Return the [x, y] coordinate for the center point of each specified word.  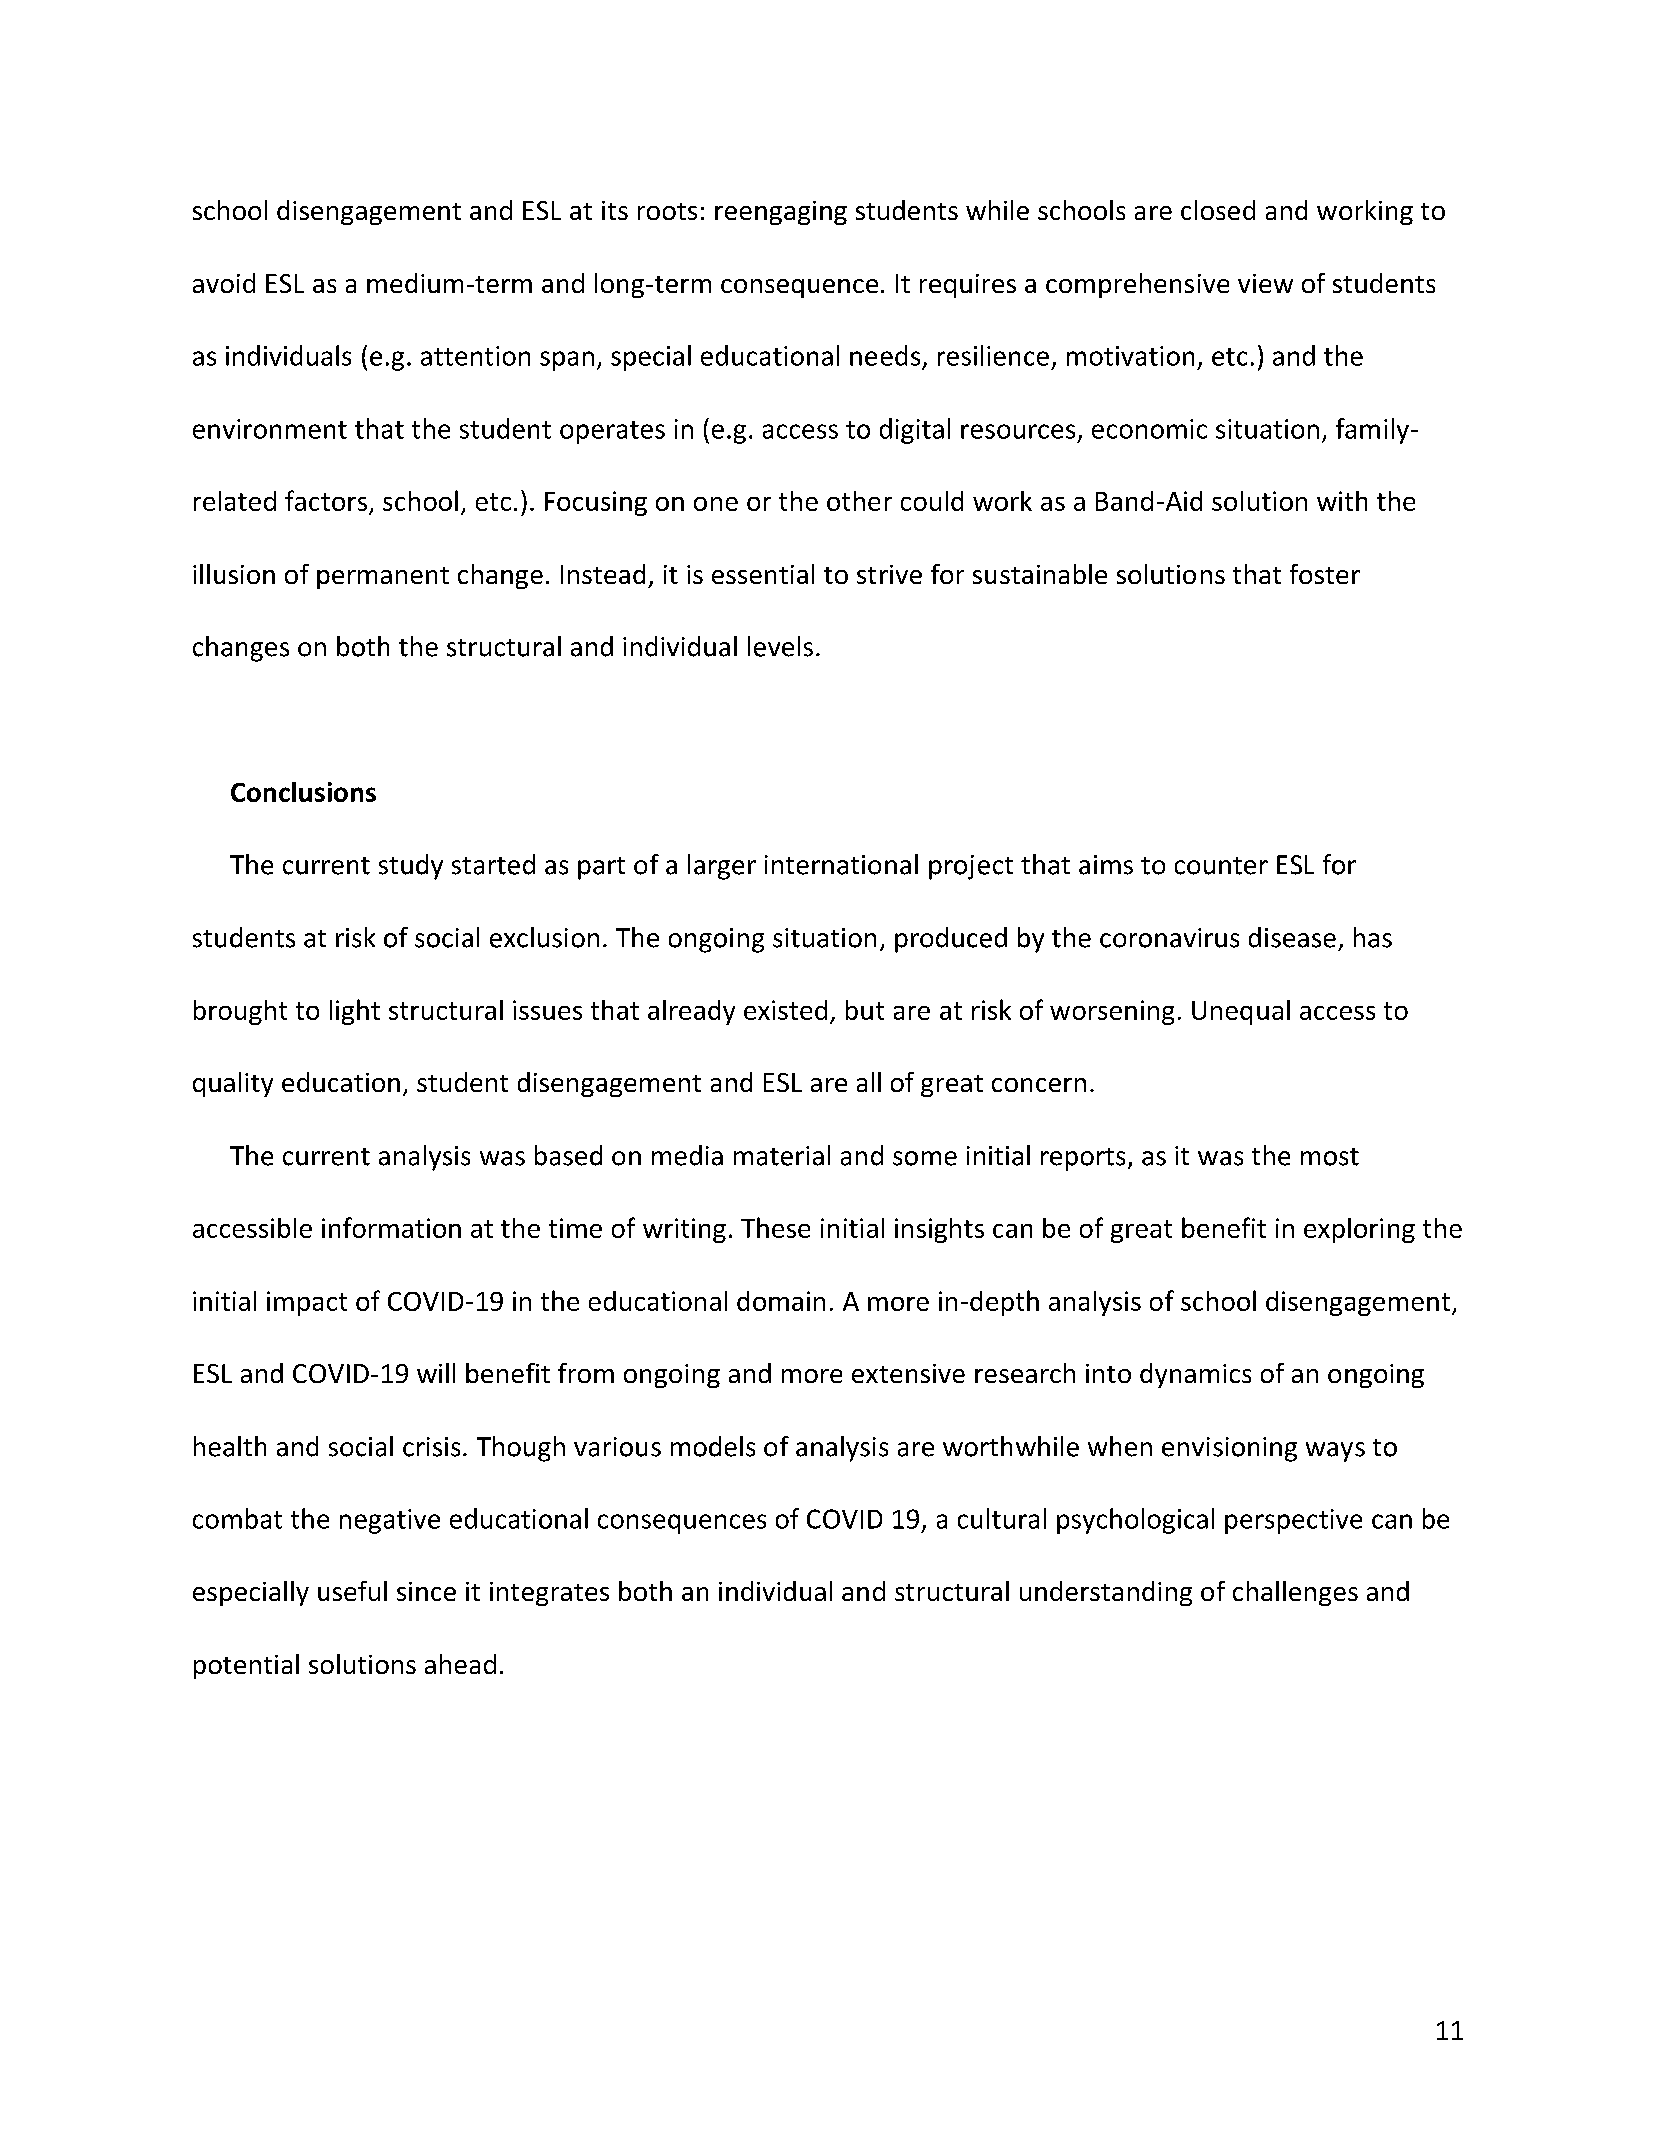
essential [763, 574]
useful [352, 1591]
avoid [224, 283]
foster [1325, 574]
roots [667, 211]
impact [307, 1303]
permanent [383, 578]
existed [785, 1010]
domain [781, 1301]
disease [1292, 937]
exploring [1359, 1230]
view [1265, 283]
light [355, 1012]
